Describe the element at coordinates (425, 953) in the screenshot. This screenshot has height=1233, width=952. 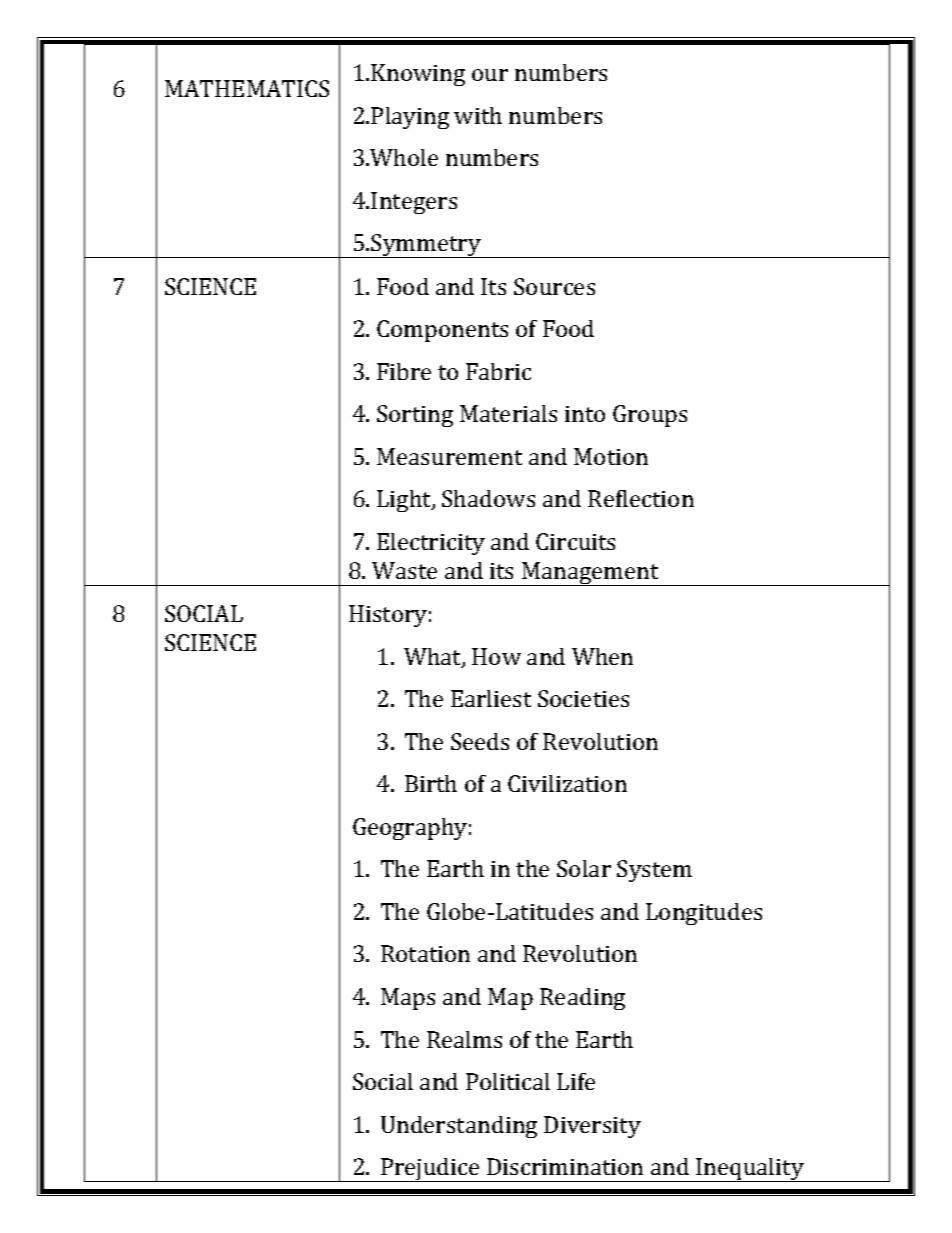
I see `Rotation` at that location.
